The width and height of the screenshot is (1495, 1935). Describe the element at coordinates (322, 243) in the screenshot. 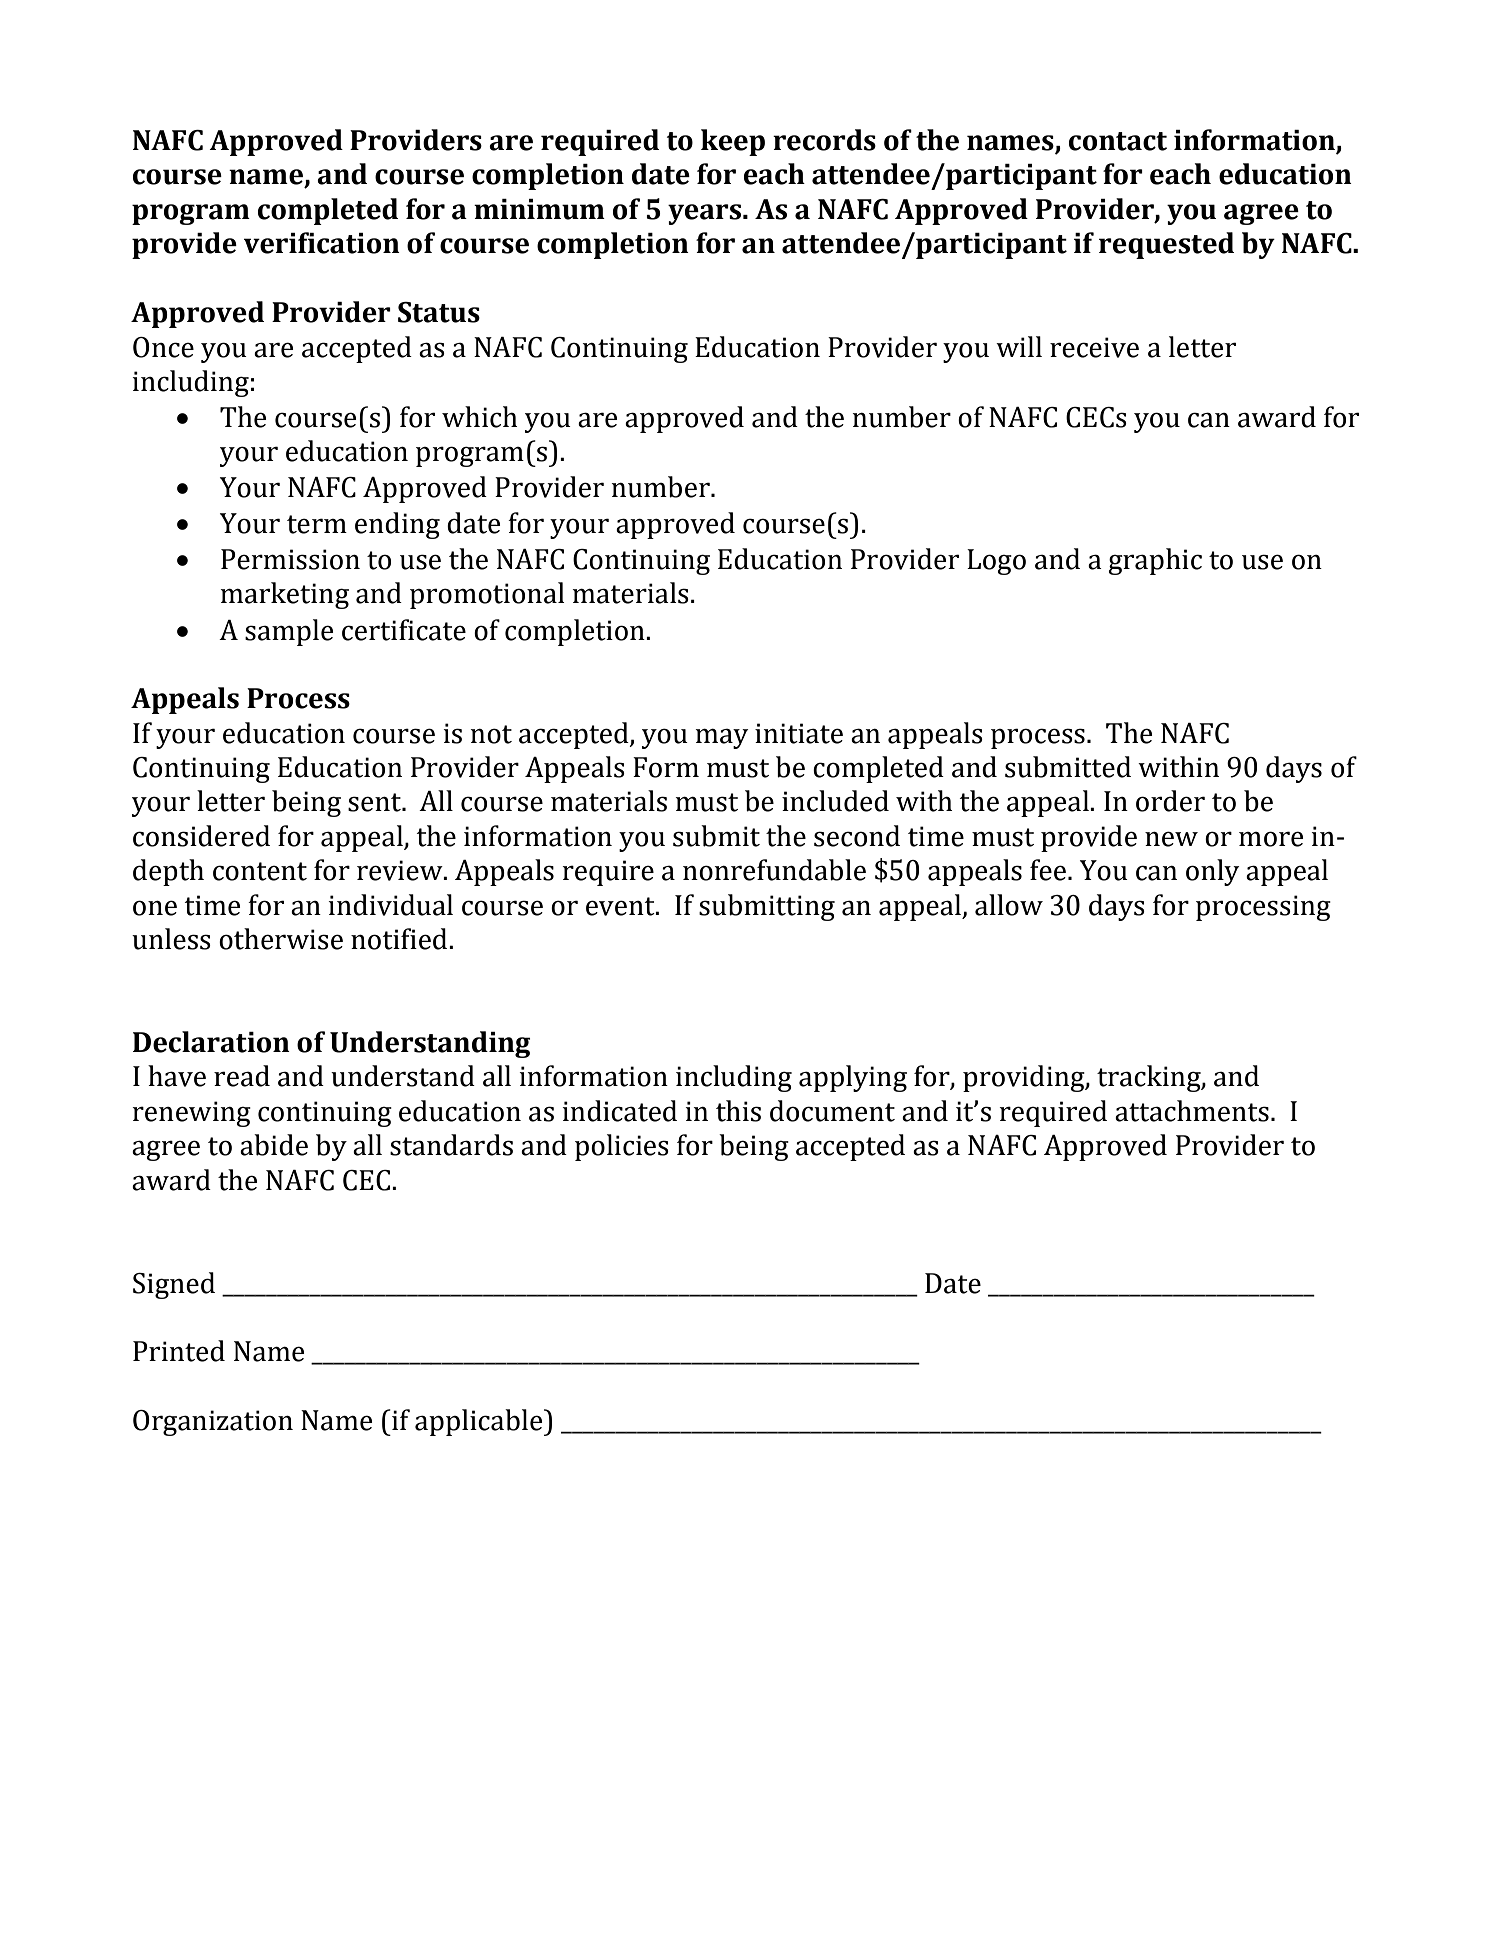

I see `verification` at that location.
